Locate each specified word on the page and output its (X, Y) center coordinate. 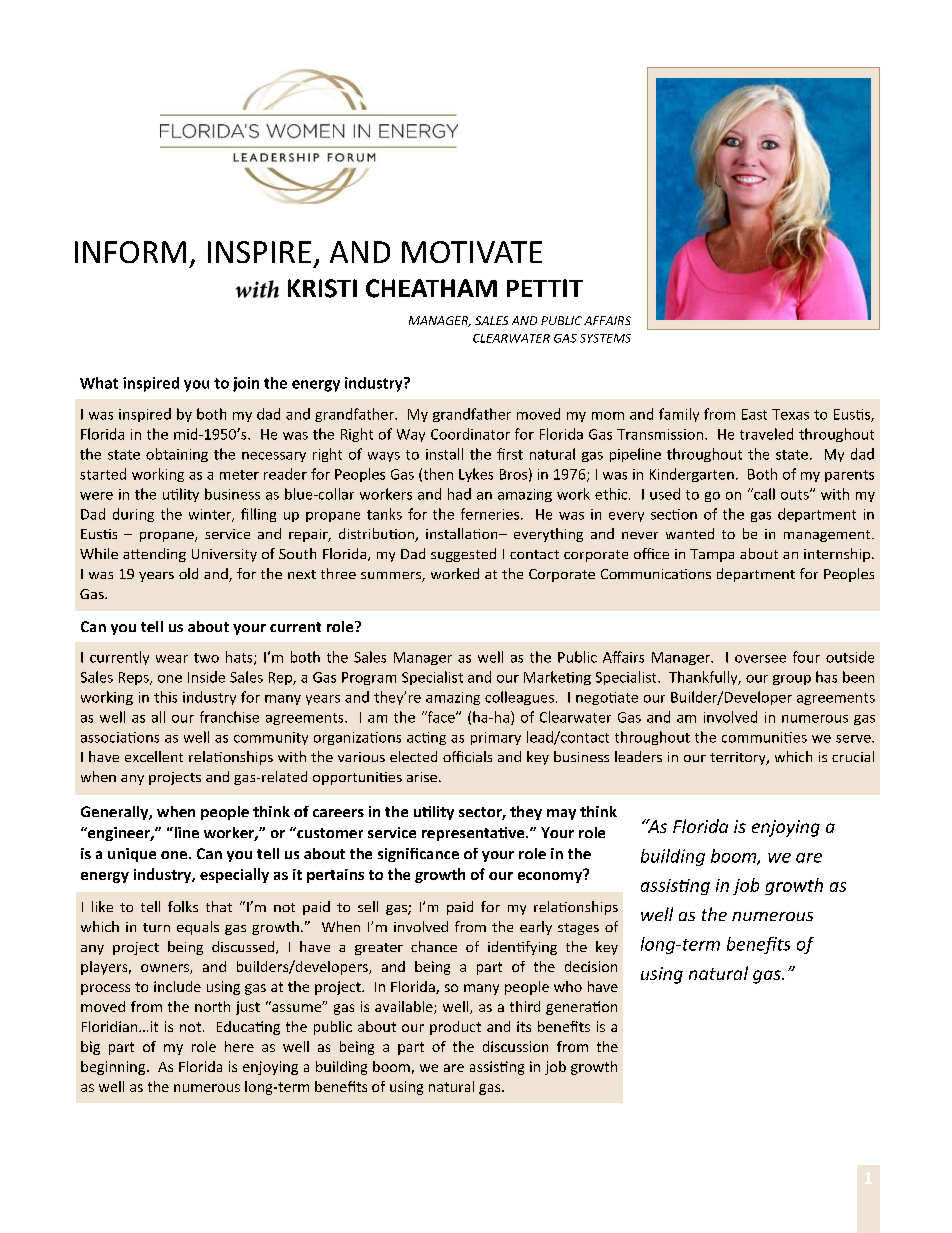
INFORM (130, 252)
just (248, 1008)
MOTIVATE (472, 252)
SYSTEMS (605, 338)
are (809, 858)
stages (578, 929)
